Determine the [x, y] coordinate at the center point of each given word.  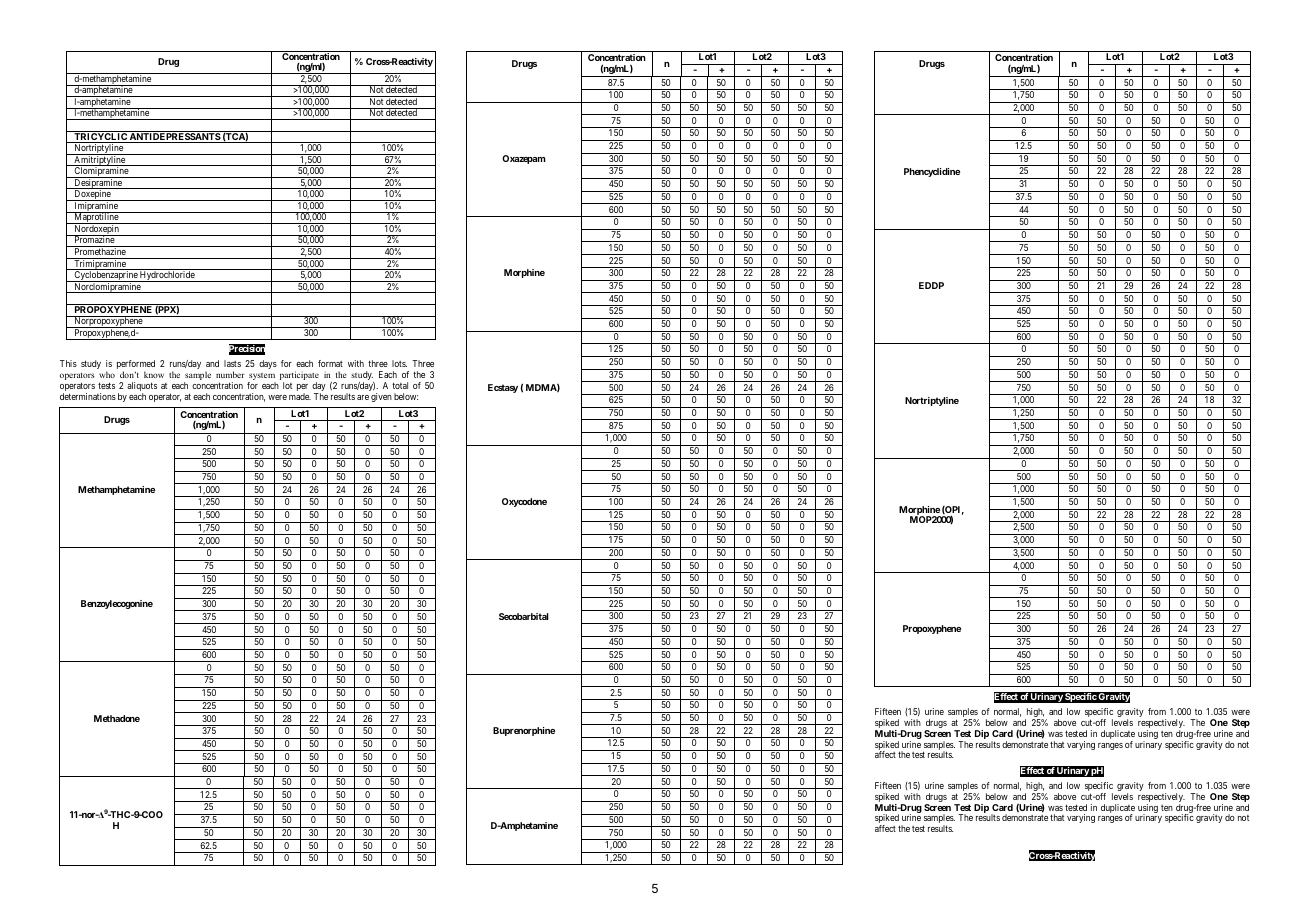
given [381, 397]
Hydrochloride [167, 276]
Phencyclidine [932, 172]
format [330, 363]
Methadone [117, 718]
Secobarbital [524, 616]
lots [399, 363]
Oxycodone [524, 502]
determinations [88, 396]
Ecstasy [503, 388]
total [400, 385]
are [363, 397]
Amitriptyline [99, 161]
